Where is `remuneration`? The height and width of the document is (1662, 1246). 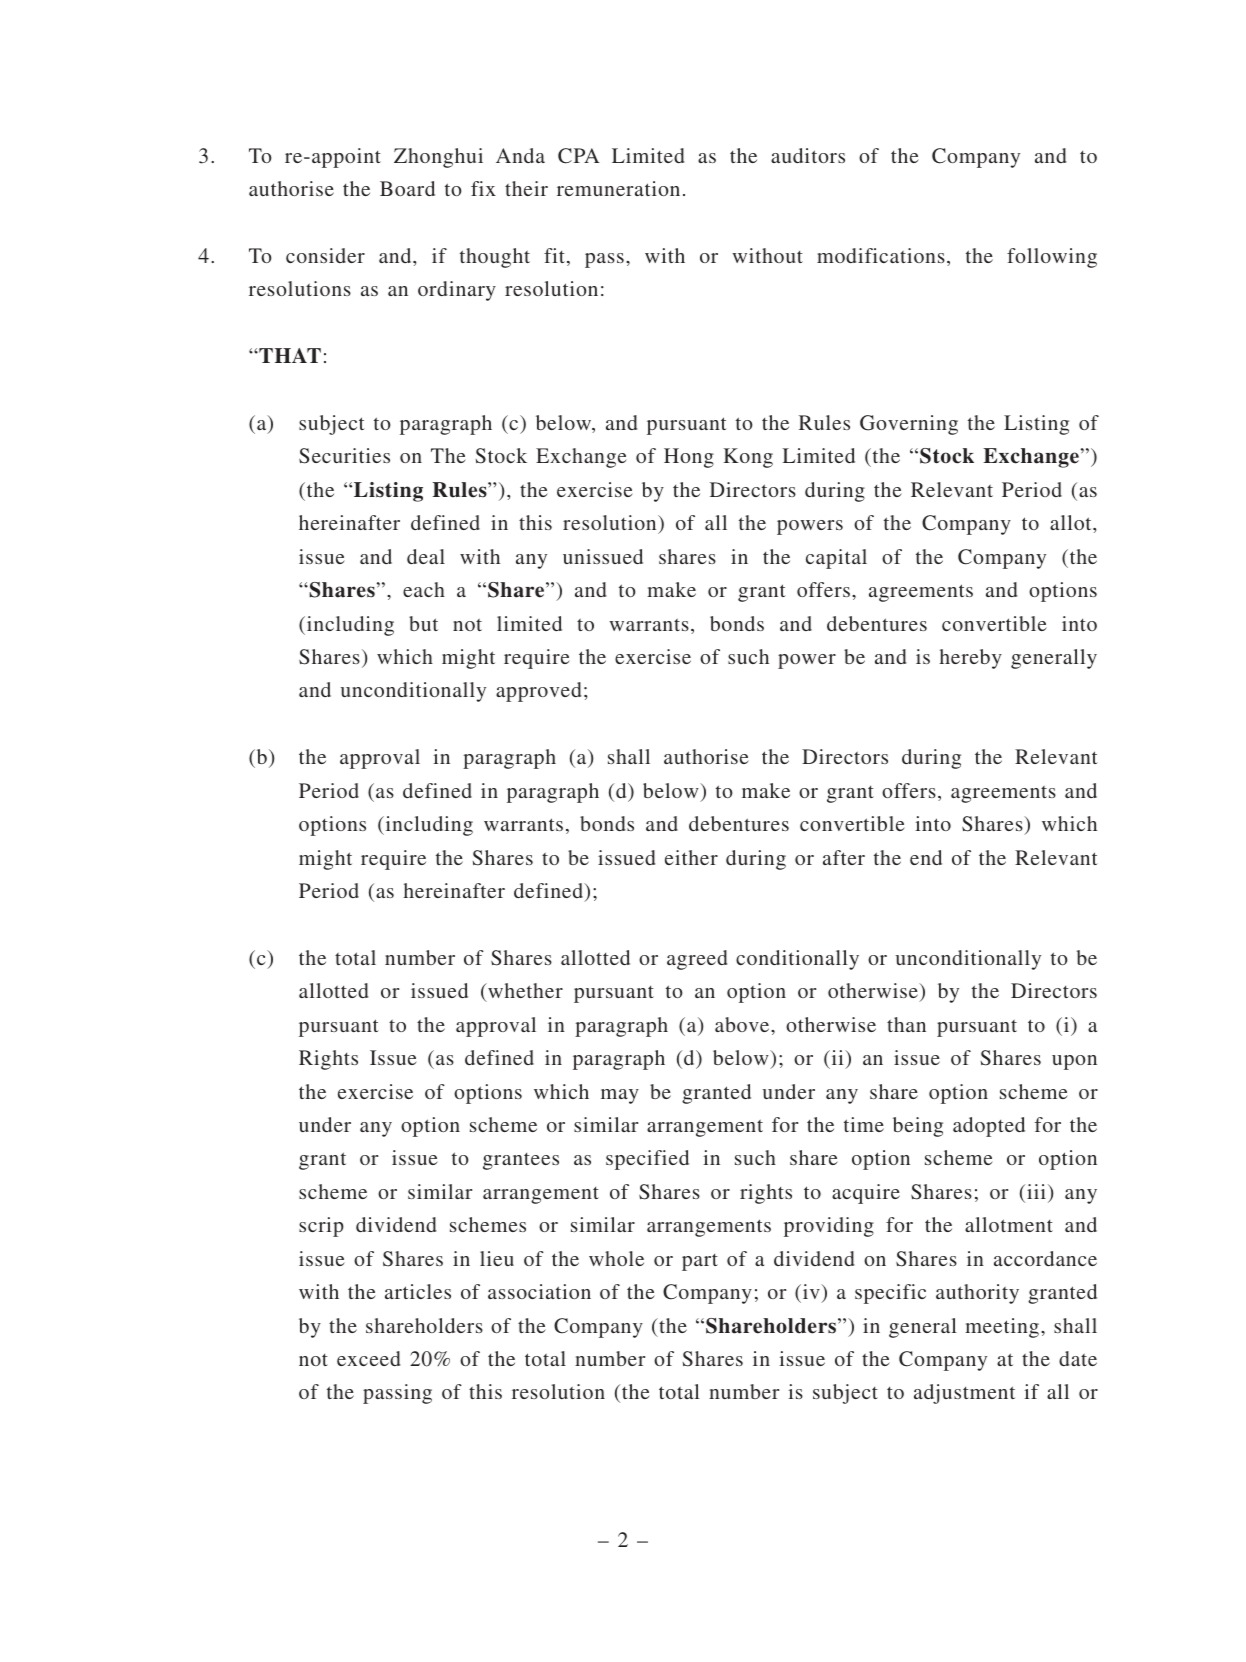 remuneration is located at coordinates (618, 188).
